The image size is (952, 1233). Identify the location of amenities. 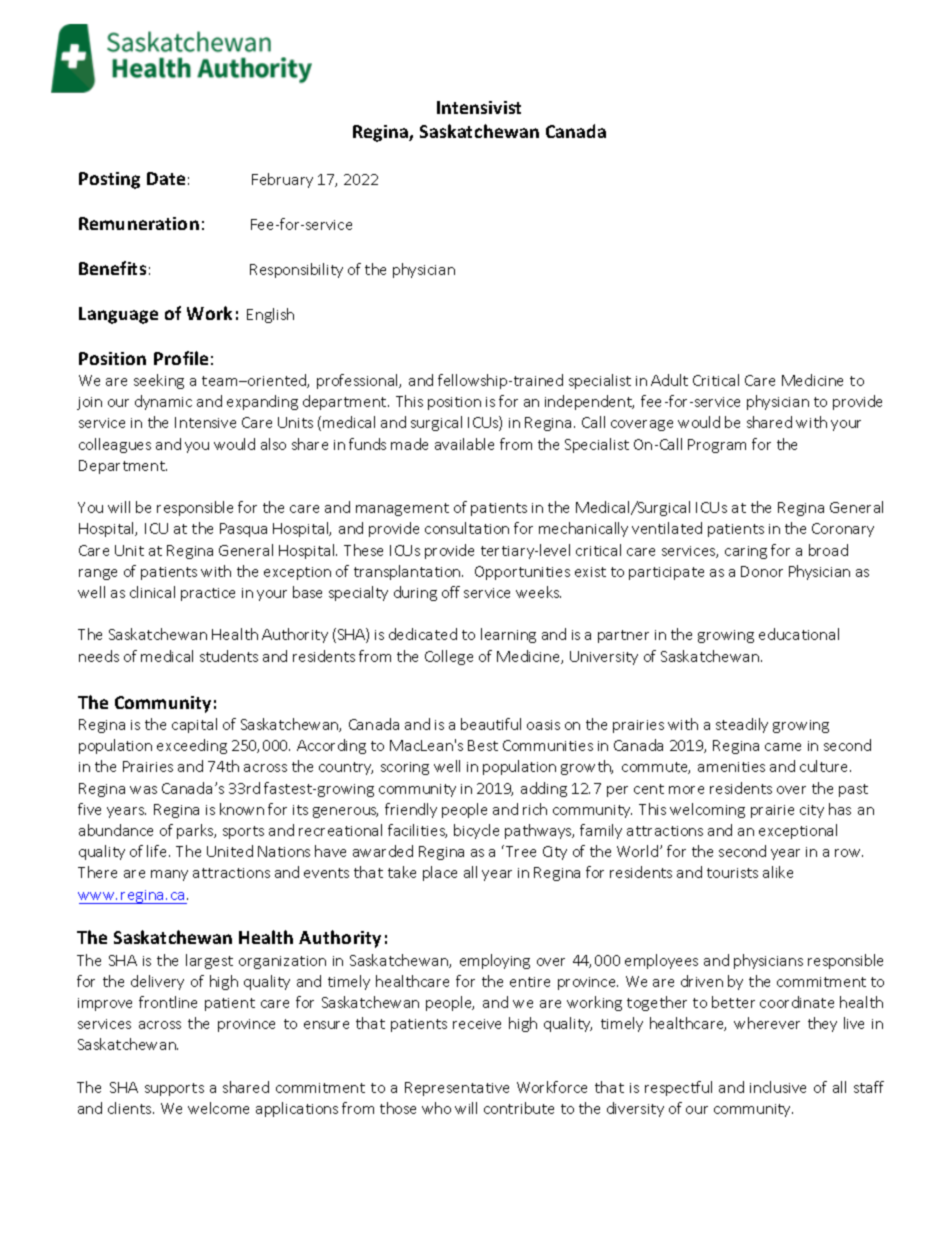
(731, 767).
